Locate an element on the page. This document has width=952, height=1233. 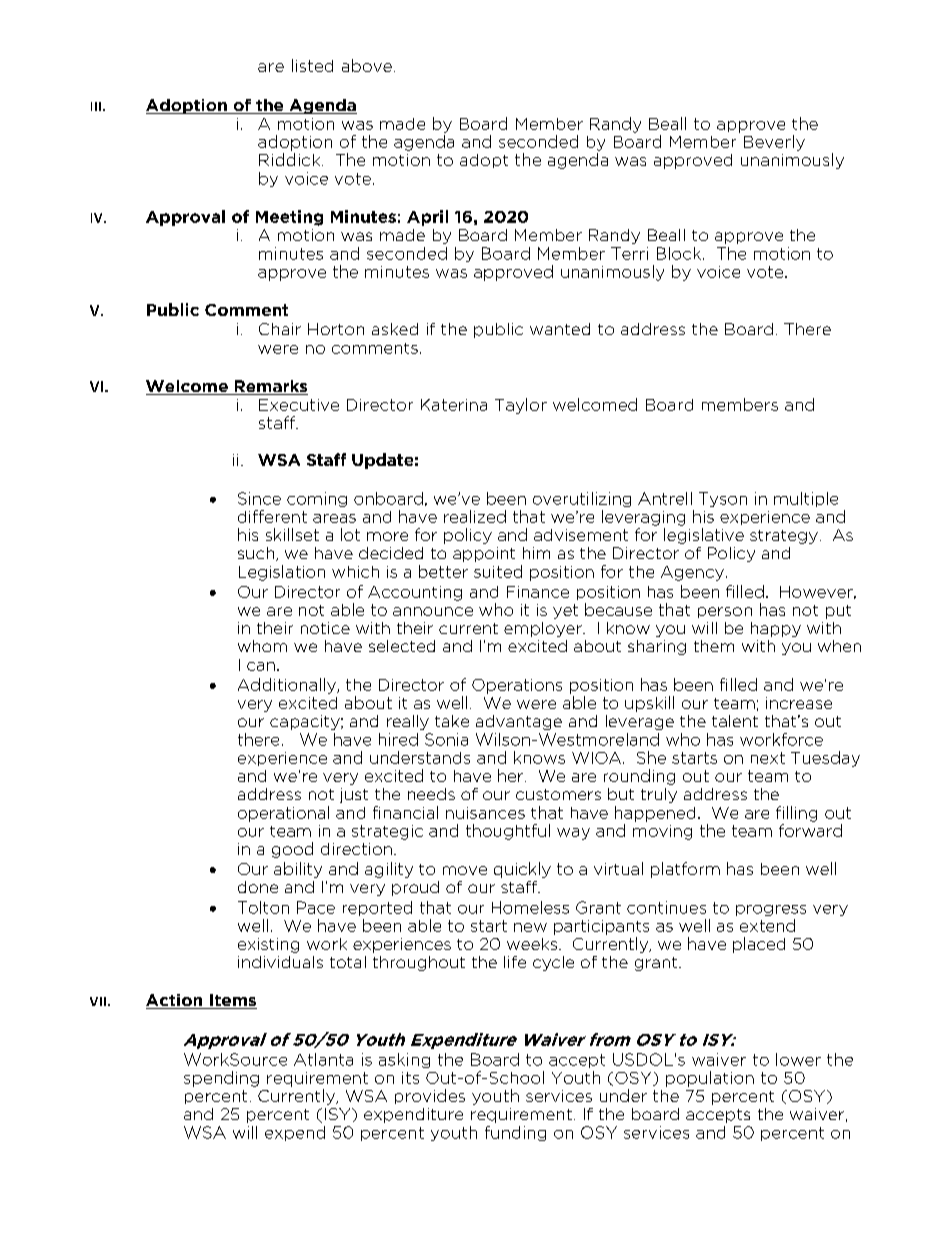
Beverly is located at coordinates (774, 143).
